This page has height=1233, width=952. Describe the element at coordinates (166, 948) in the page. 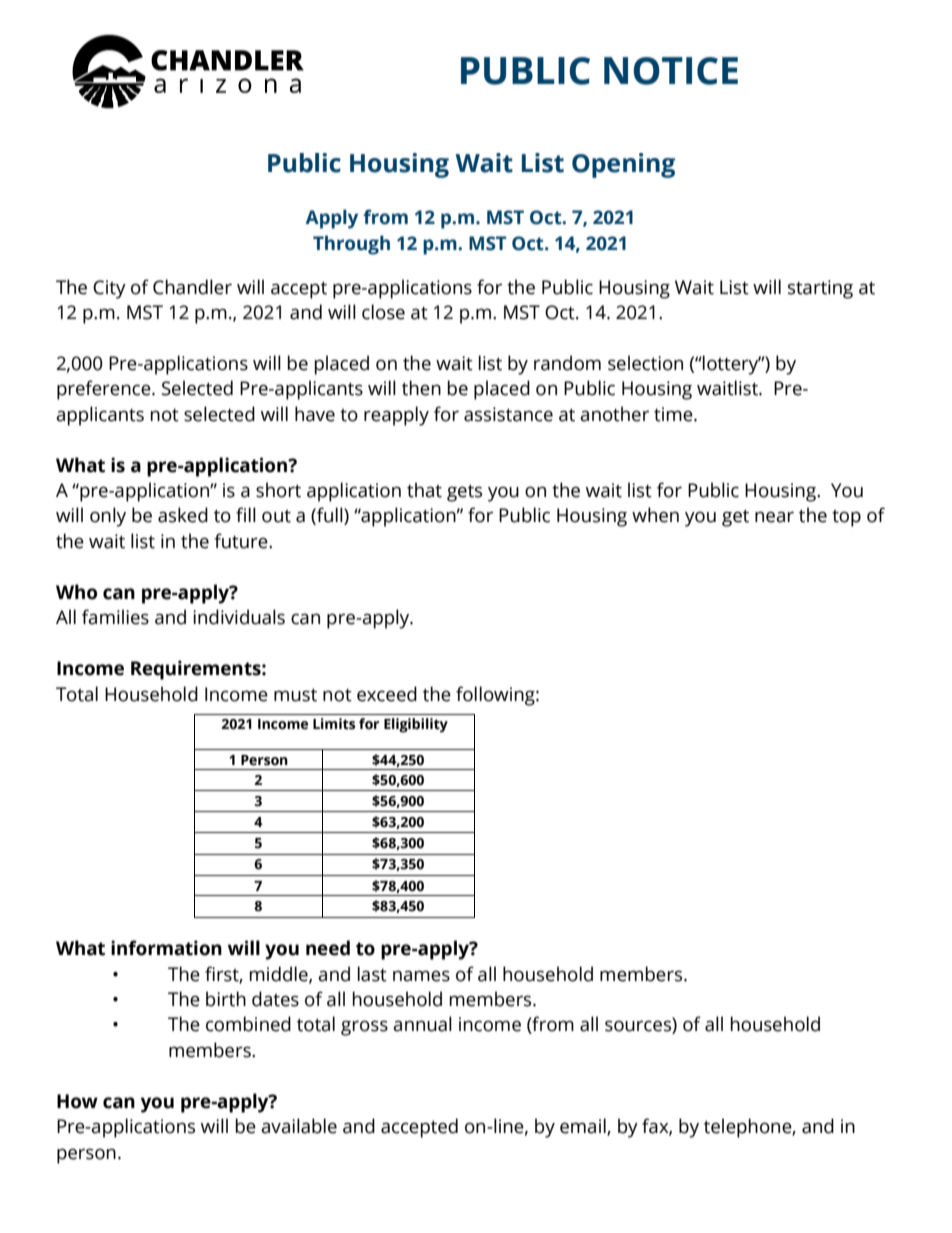

I see `information` at that location.
